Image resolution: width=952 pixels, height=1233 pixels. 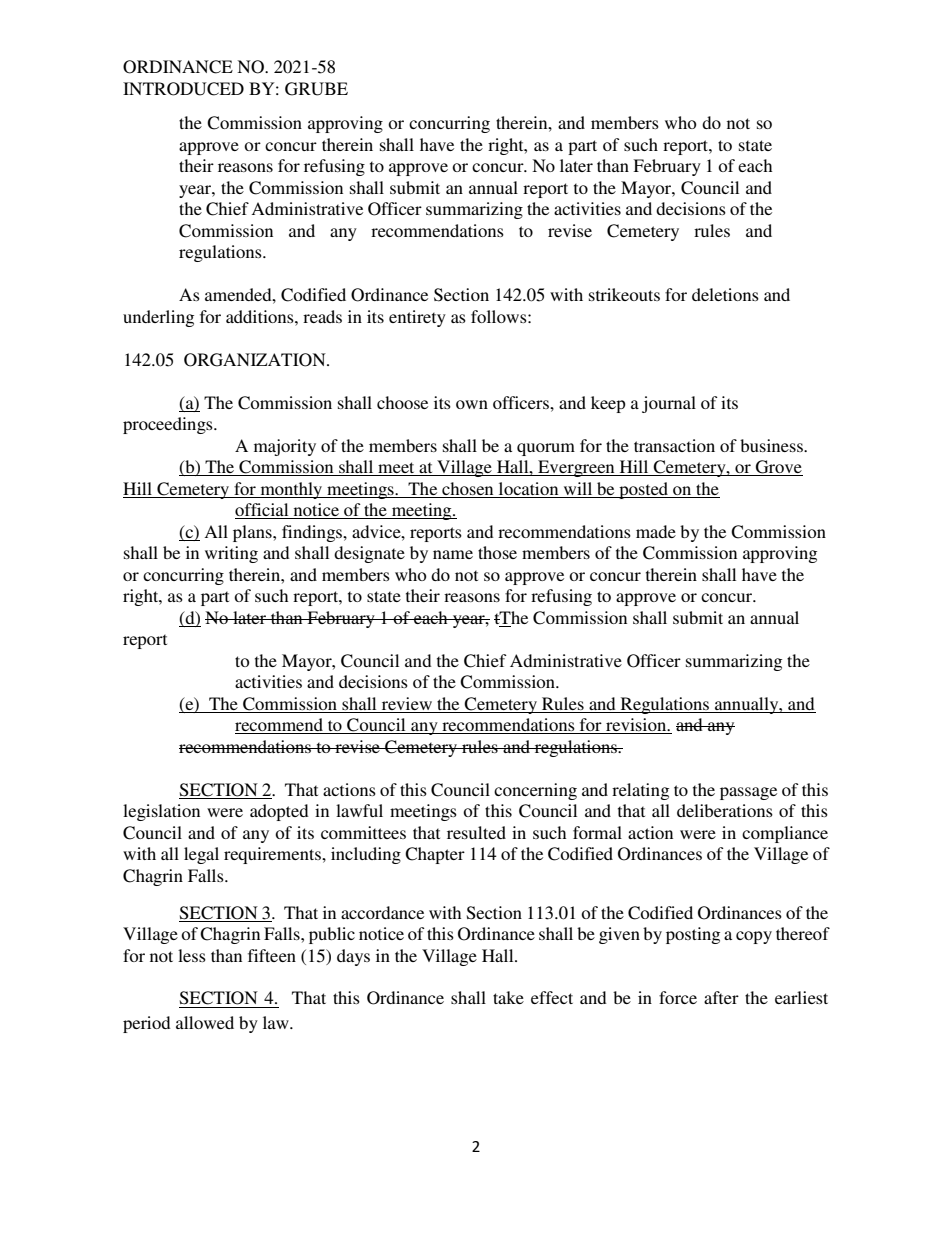 What do you see at coordinates (508, 997) in the document?
I see `take` at bounding box center [508, 997].
